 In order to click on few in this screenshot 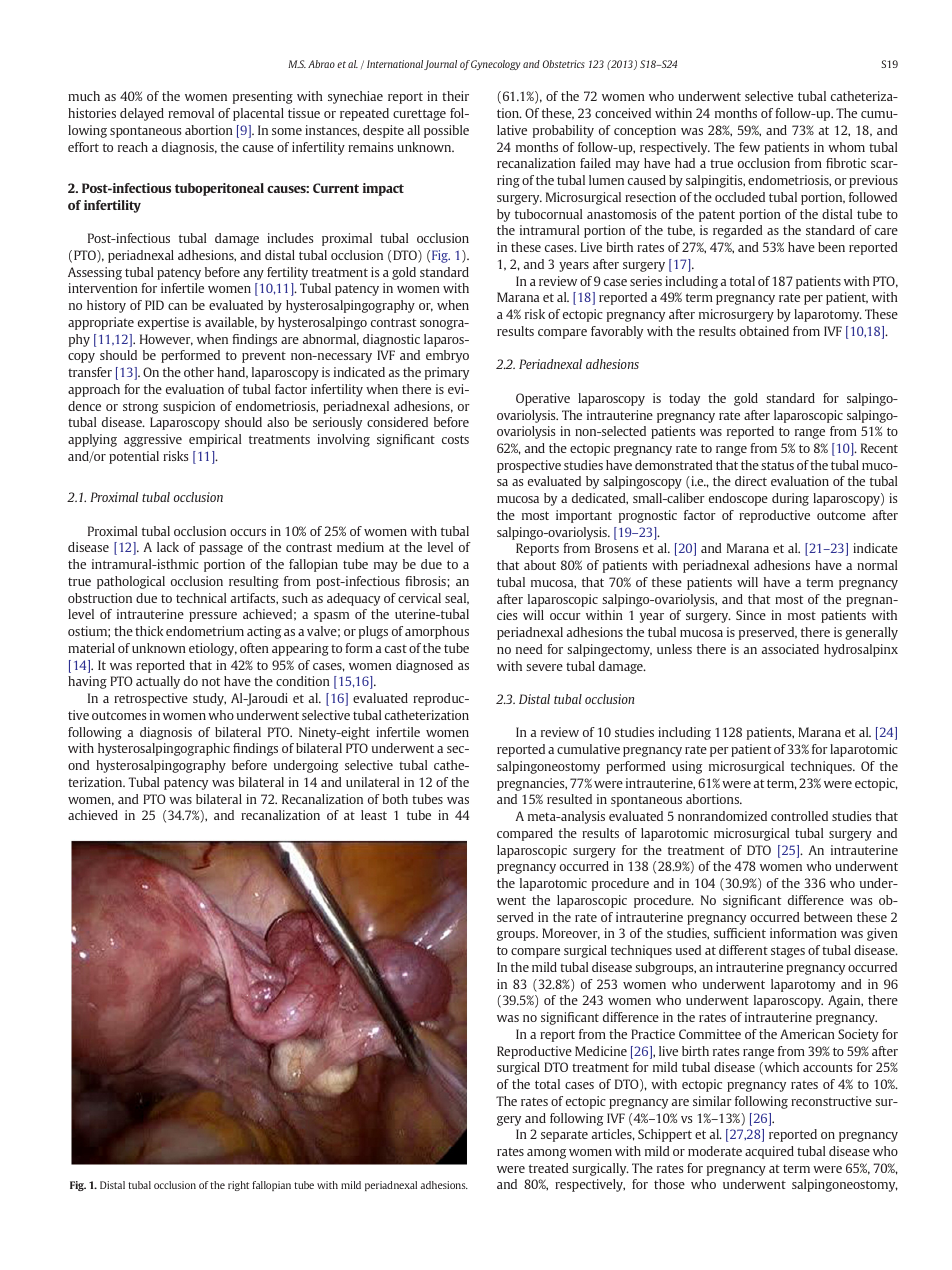, I will do `click(749, 147)`.
